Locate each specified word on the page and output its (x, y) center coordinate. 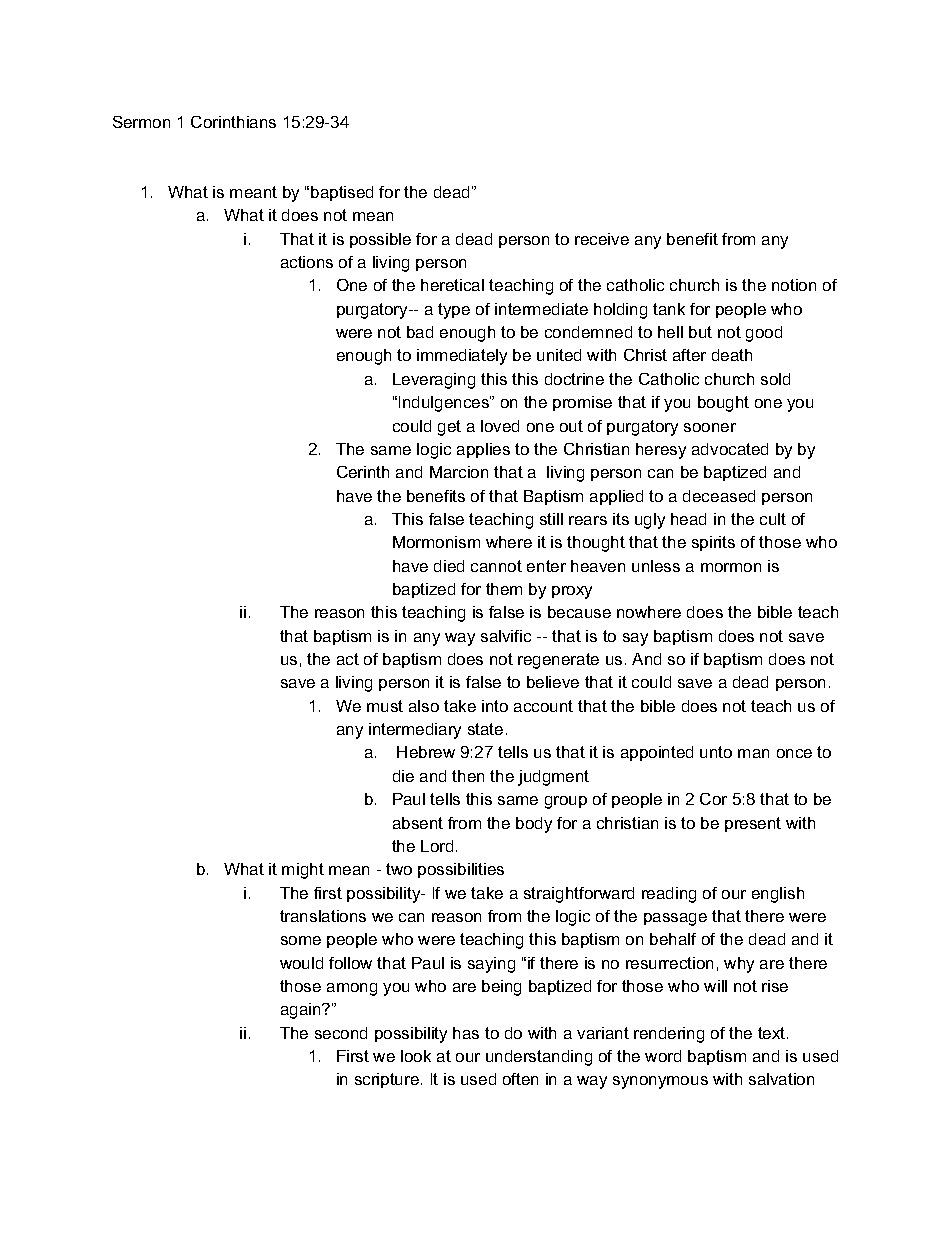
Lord (437, 846)
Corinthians (233, 122)
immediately (462, 357)
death (732, 355)
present (753, 824)
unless (656, 566)
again (302, 1011)
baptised (342, 193)
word (663, 1056)
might (303, 871)
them (504, 589)
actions (307, 262)
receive (602, 239)
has (466, 1033)
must (385, 706)
